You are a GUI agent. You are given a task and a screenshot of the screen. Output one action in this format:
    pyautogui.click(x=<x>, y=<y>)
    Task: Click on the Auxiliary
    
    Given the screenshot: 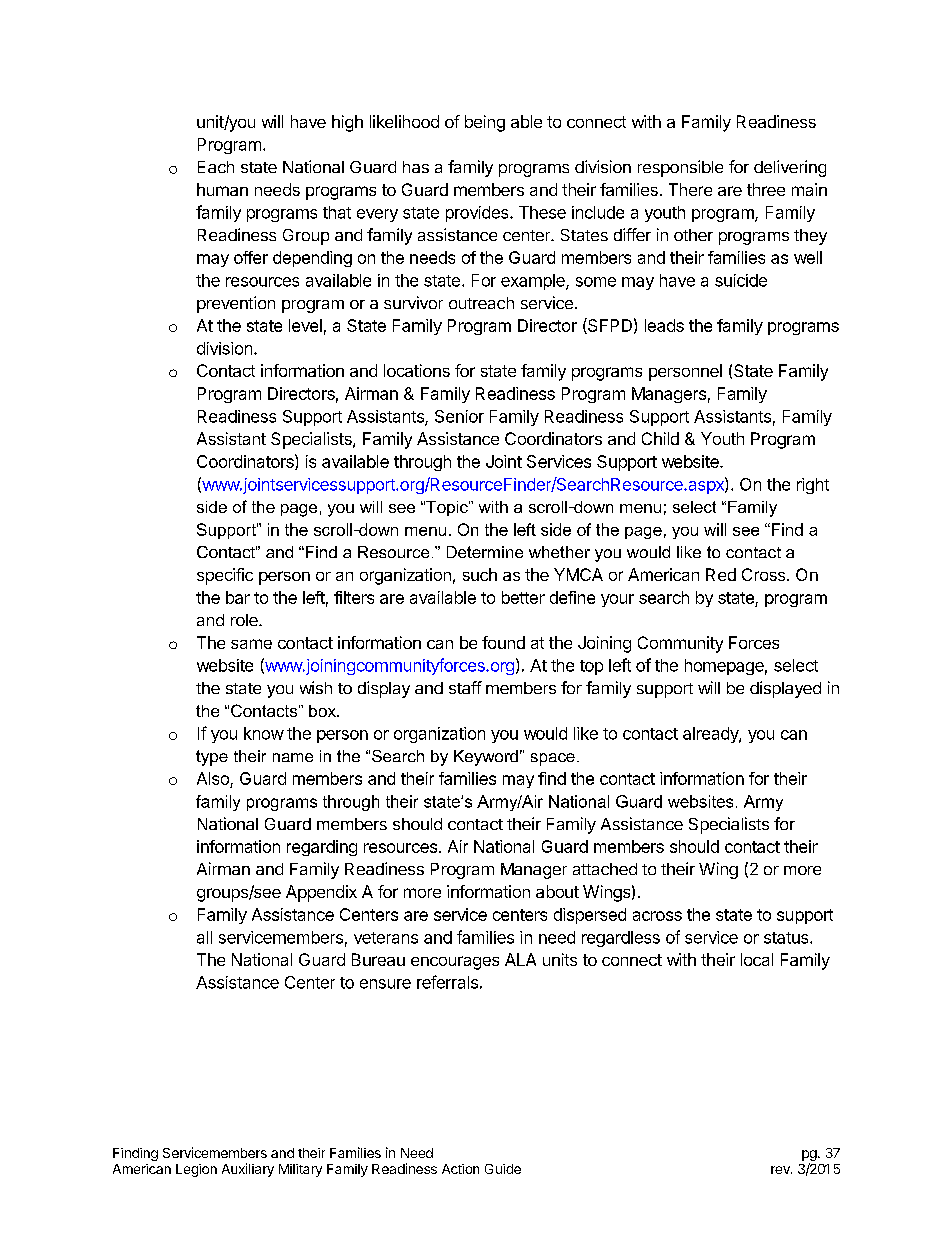 What is the action you would take?
    pyautogui.click(x=248, y=1170)
